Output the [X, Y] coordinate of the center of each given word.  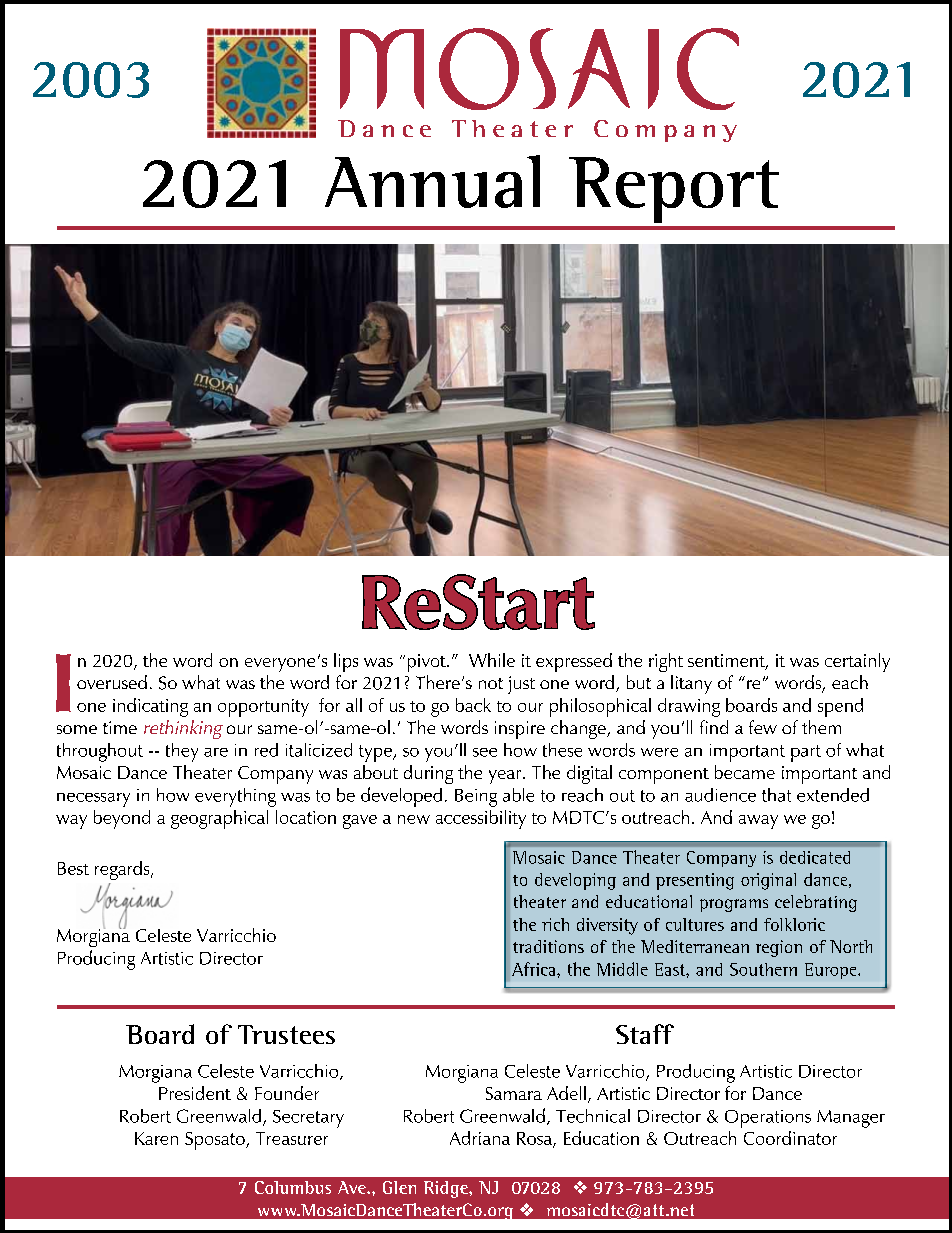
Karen [156, 1138]
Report [674, 190]
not [491, 683]
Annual [432, 181]
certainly [857, 662]
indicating [150, 707]
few [763, 727]
